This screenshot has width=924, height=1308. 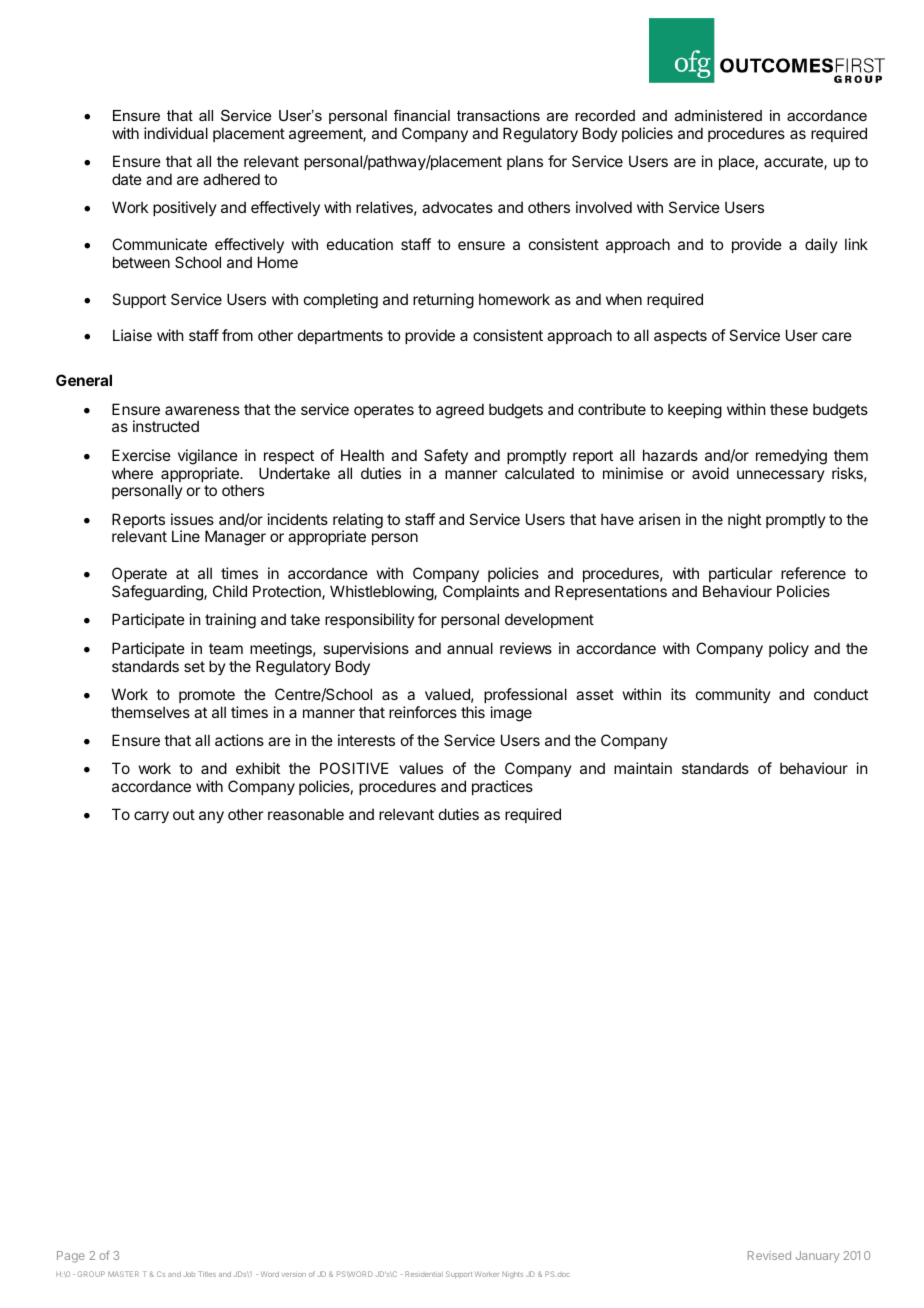 I want to click on community, so click(x=733, y=695).
